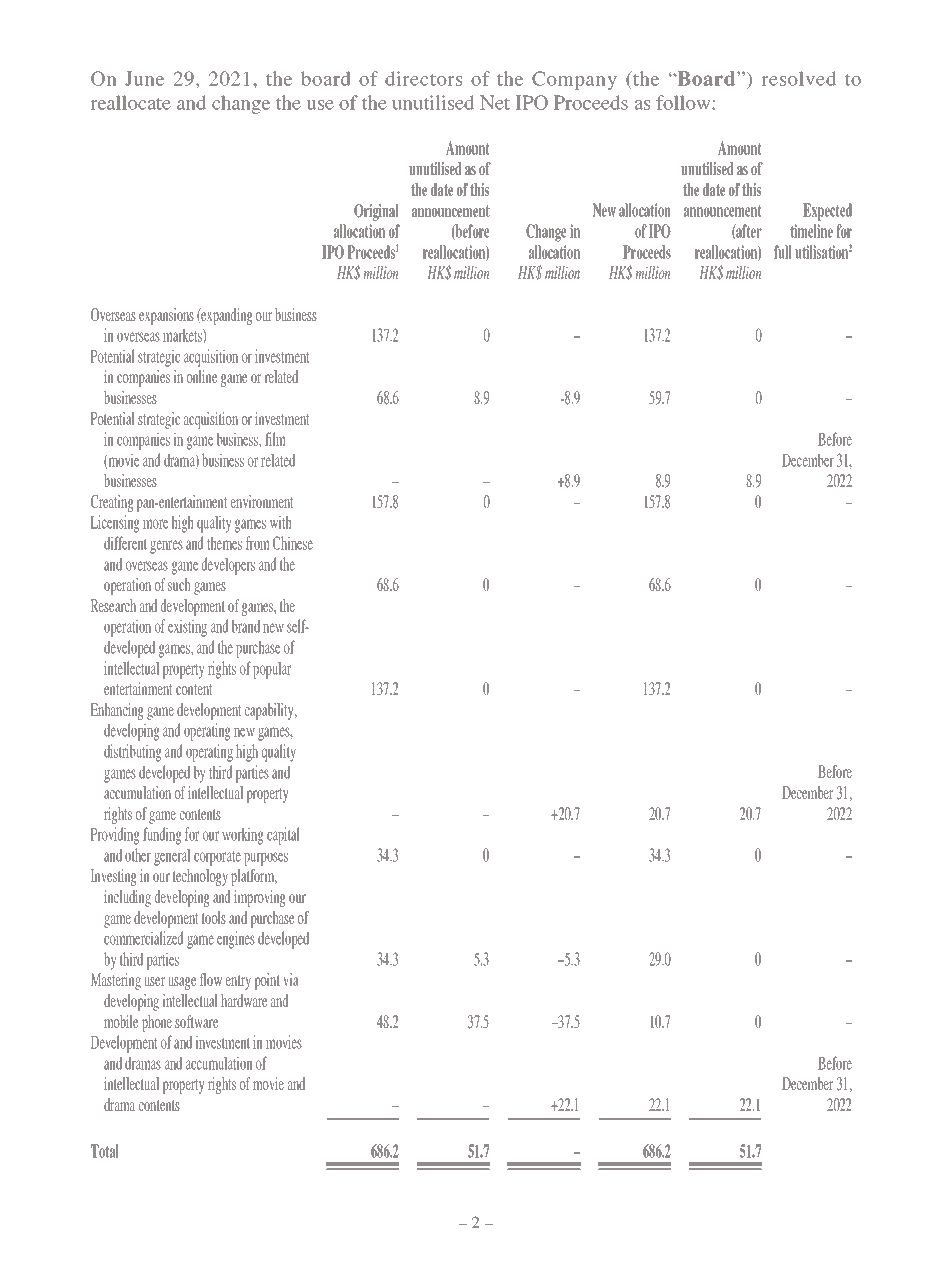 This image has width=952, height=1270. I want to click on resolved, so click(798, 78).
